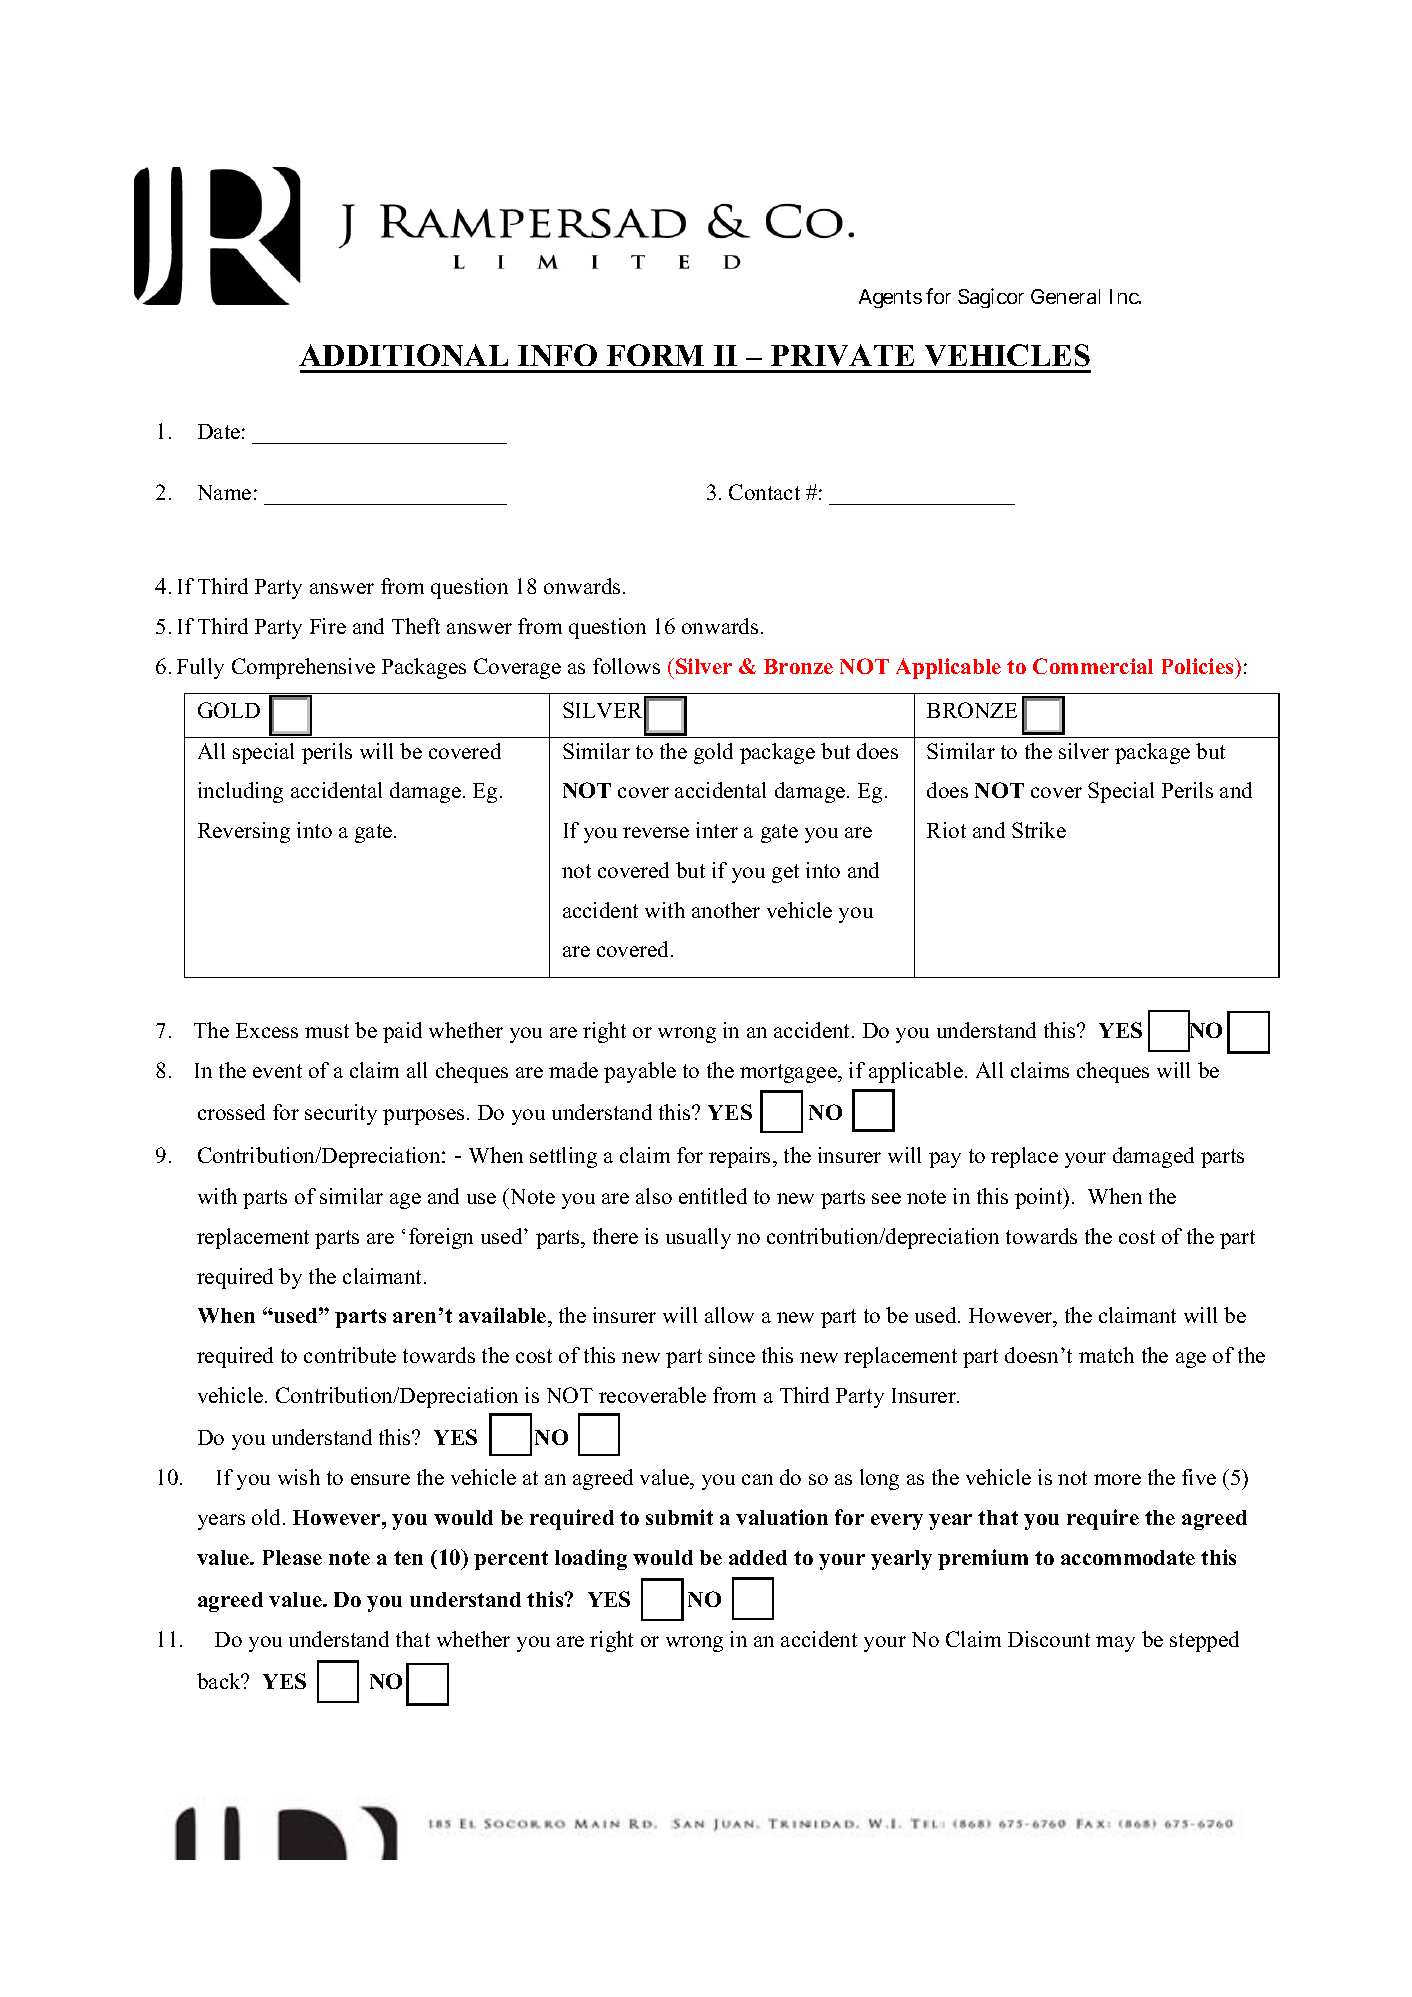 The image size is (1412, 1997). Describe the element at coordinates (758, 1557) in the screenshot. I see `added` at that location.
